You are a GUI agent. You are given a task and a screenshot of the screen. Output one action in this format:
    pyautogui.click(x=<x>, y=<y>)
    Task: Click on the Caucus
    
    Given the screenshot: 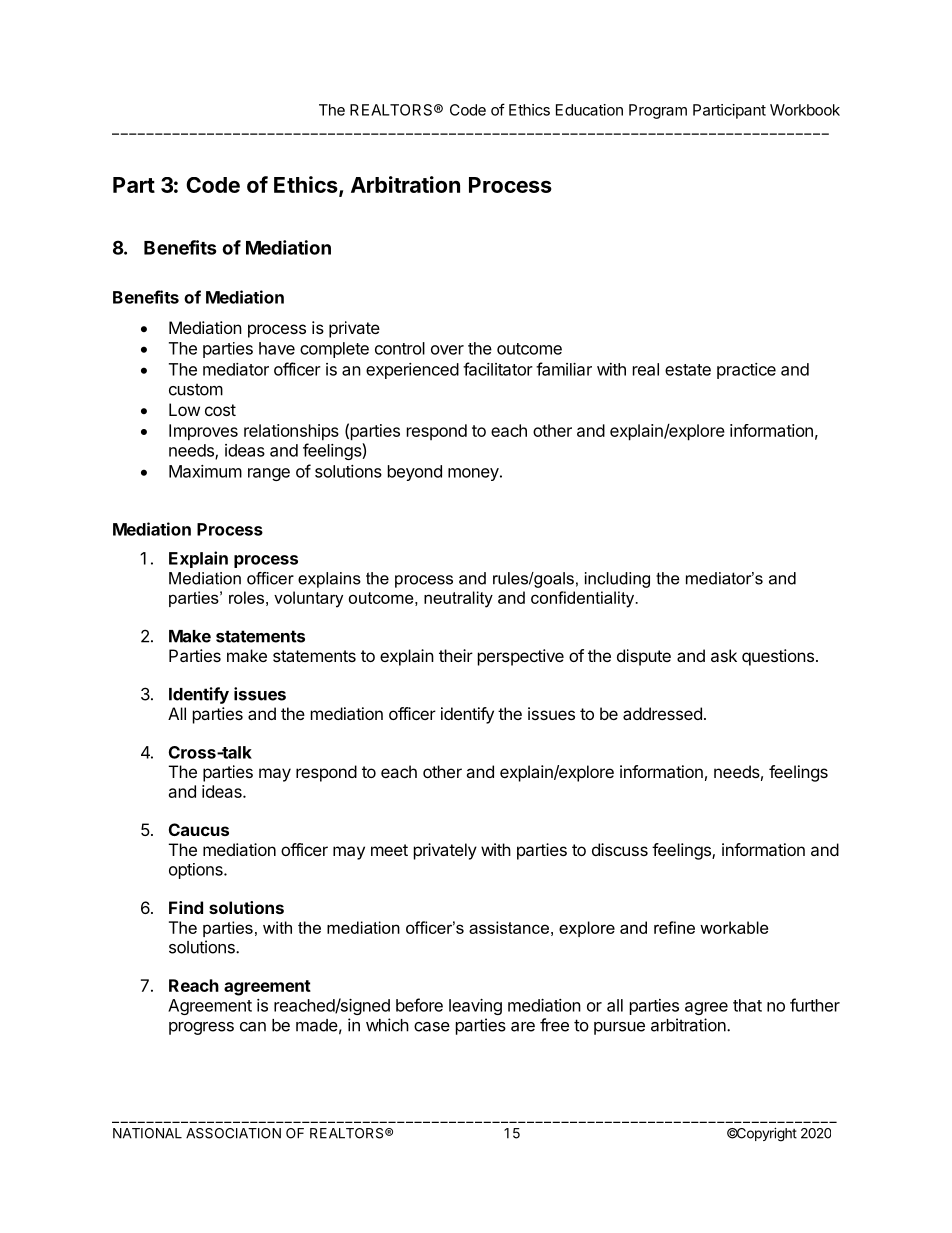 What is the action you would take?
    pyautogui.click(x=199, y=829)
